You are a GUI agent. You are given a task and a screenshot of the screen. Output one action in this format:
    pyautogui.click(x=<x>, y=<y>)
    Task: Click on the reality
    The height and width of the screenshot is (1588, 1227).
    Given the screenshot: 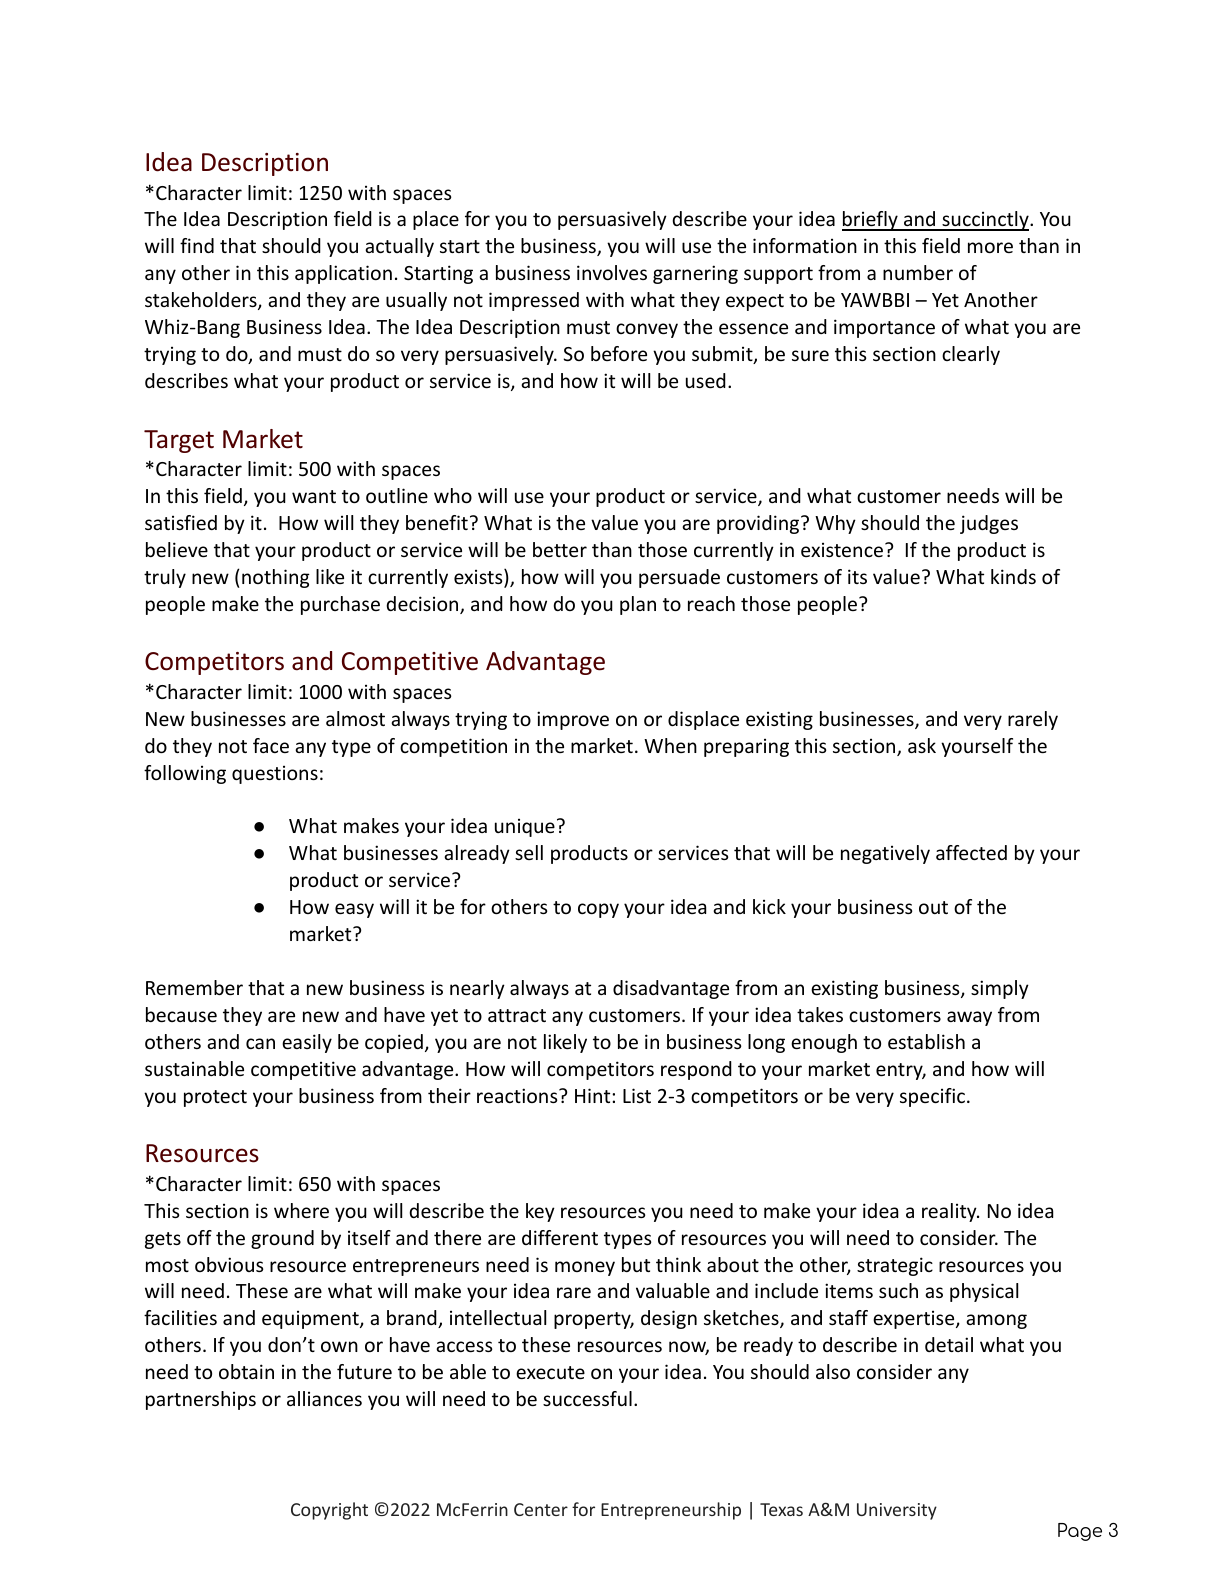 What is the action you would take?
    pyautogui.click(x=950, y=1212)
